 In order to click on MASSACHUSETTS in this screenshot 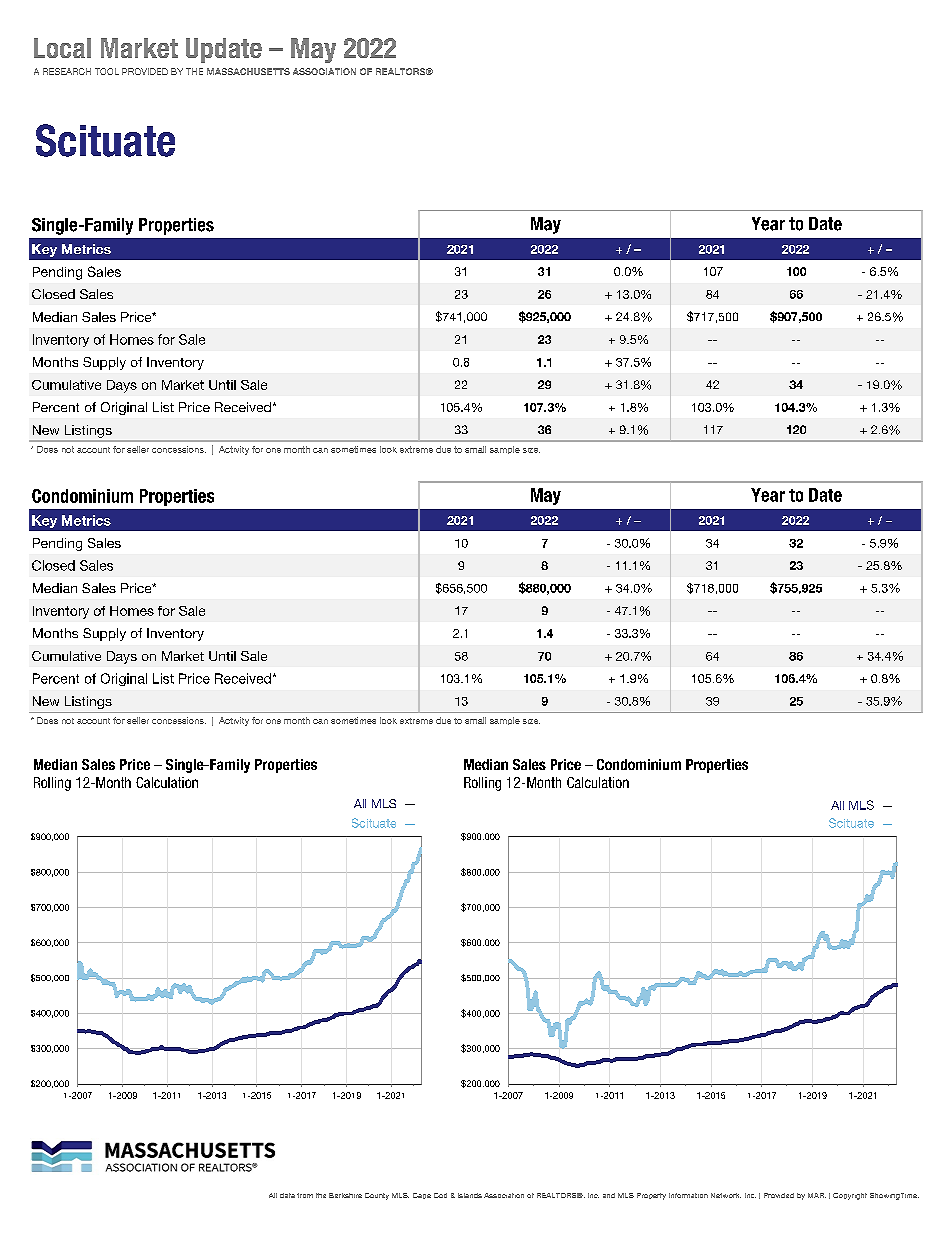, I will do `click(248, 71)`.
